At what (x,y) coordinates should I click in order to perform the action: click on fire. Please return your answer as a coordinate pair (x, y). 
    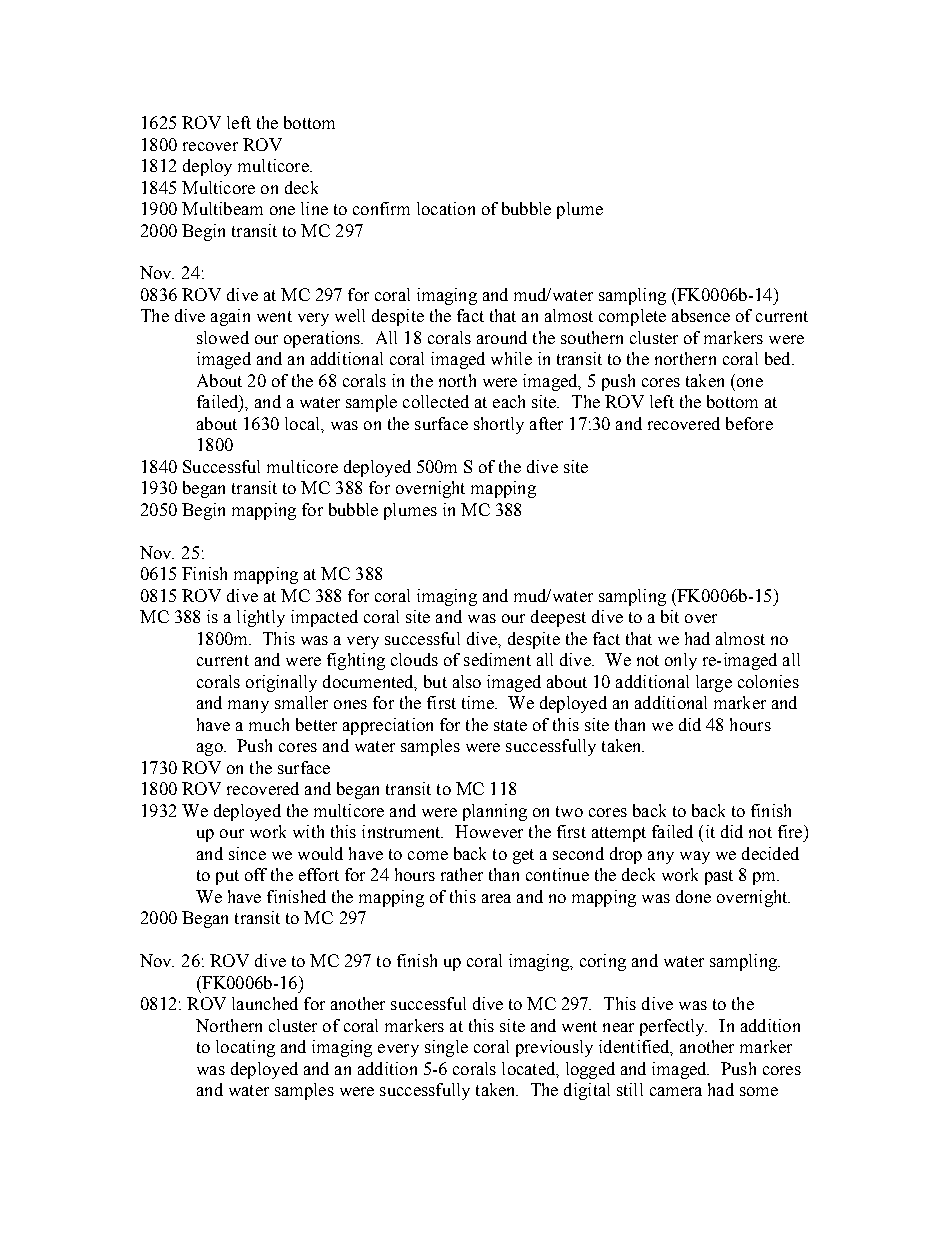
    Looking at the image, I should click on (790, 831).
